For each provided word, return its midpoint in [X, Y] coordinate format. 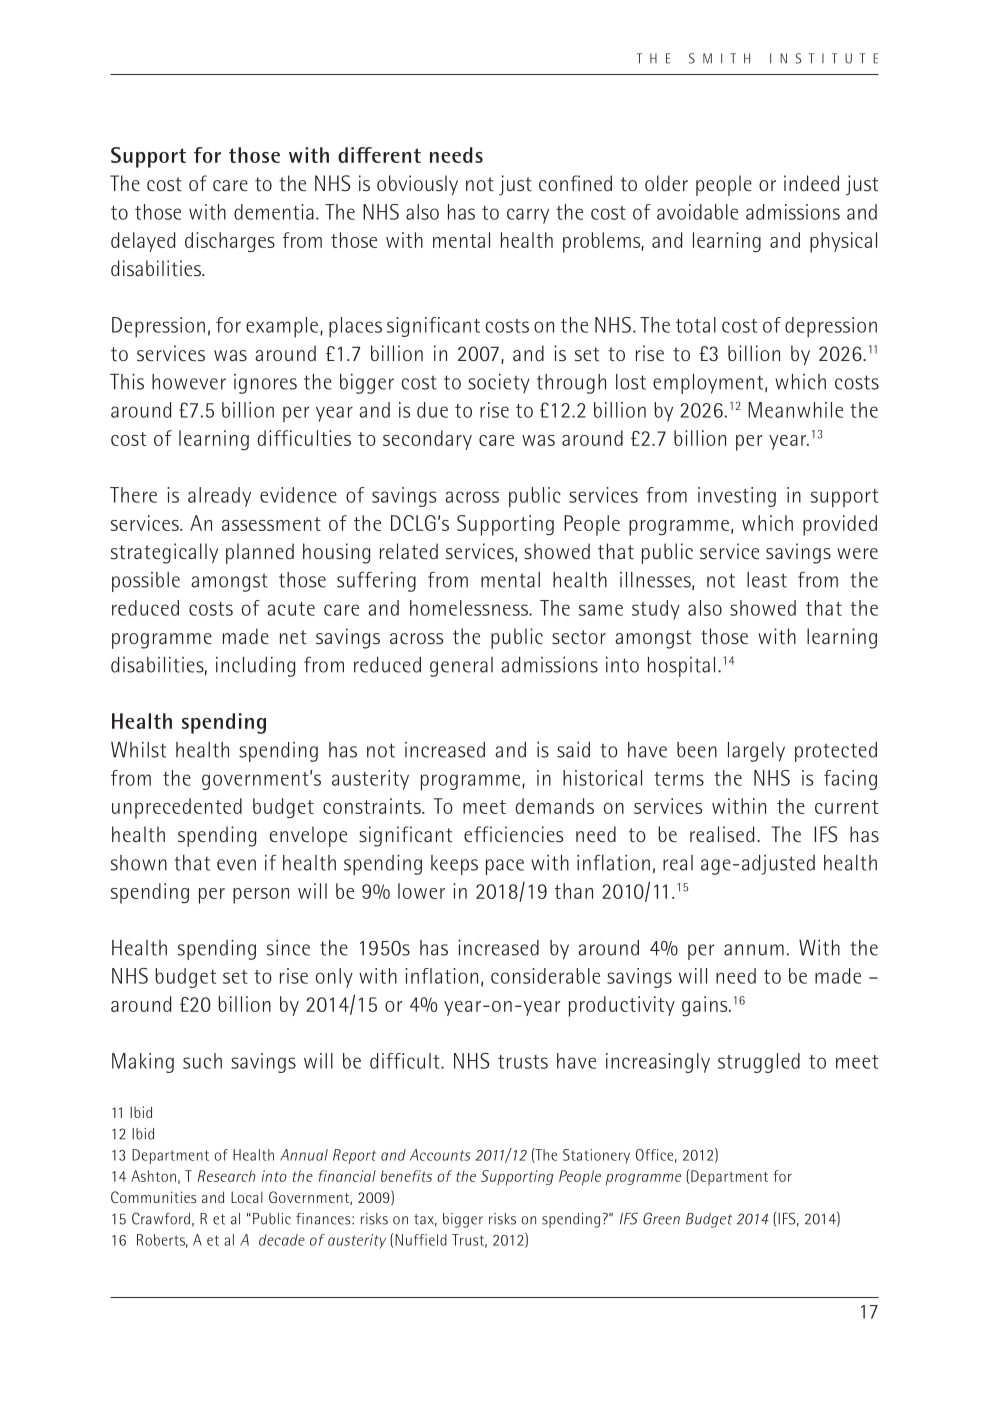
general [461, 667]
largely [756, 752]
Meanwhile [795, 410]
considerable [545, 976]
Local [247, 1197]
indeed [811, 183]
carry [528, 216]
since [288, 948]
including [255, 667]
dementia [274, 212]
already [219, 497]
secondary [427, 440]
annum [754, 950]
